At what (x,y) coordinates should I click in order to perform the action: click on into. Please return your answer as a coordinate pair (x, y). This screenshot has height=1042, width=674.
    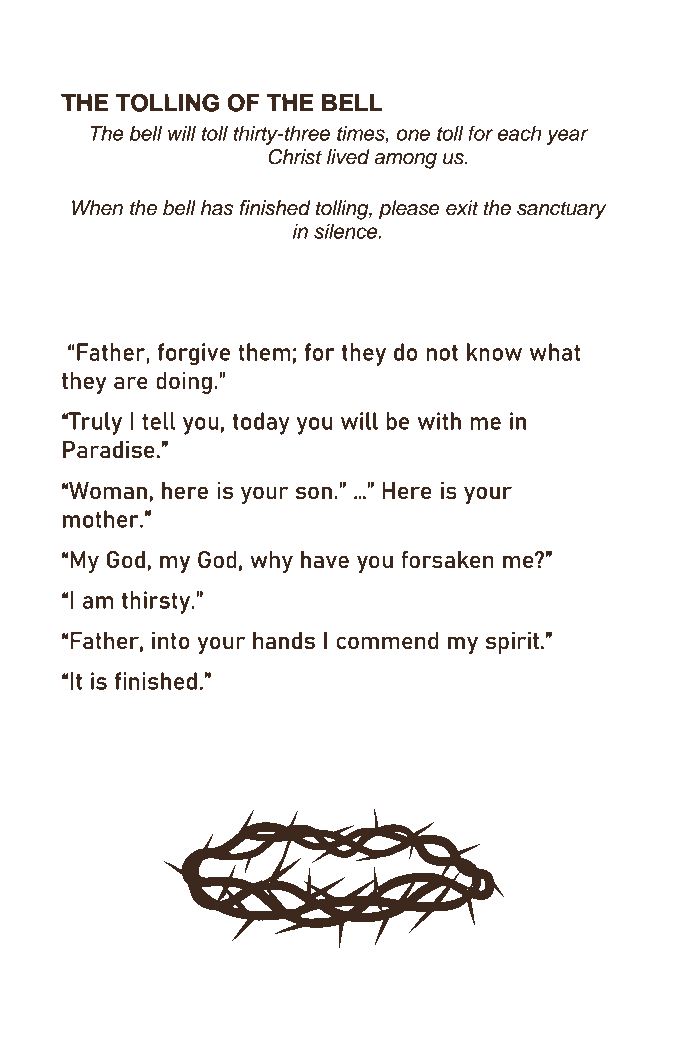
    Looking at the image, I should click on (171, 640).
